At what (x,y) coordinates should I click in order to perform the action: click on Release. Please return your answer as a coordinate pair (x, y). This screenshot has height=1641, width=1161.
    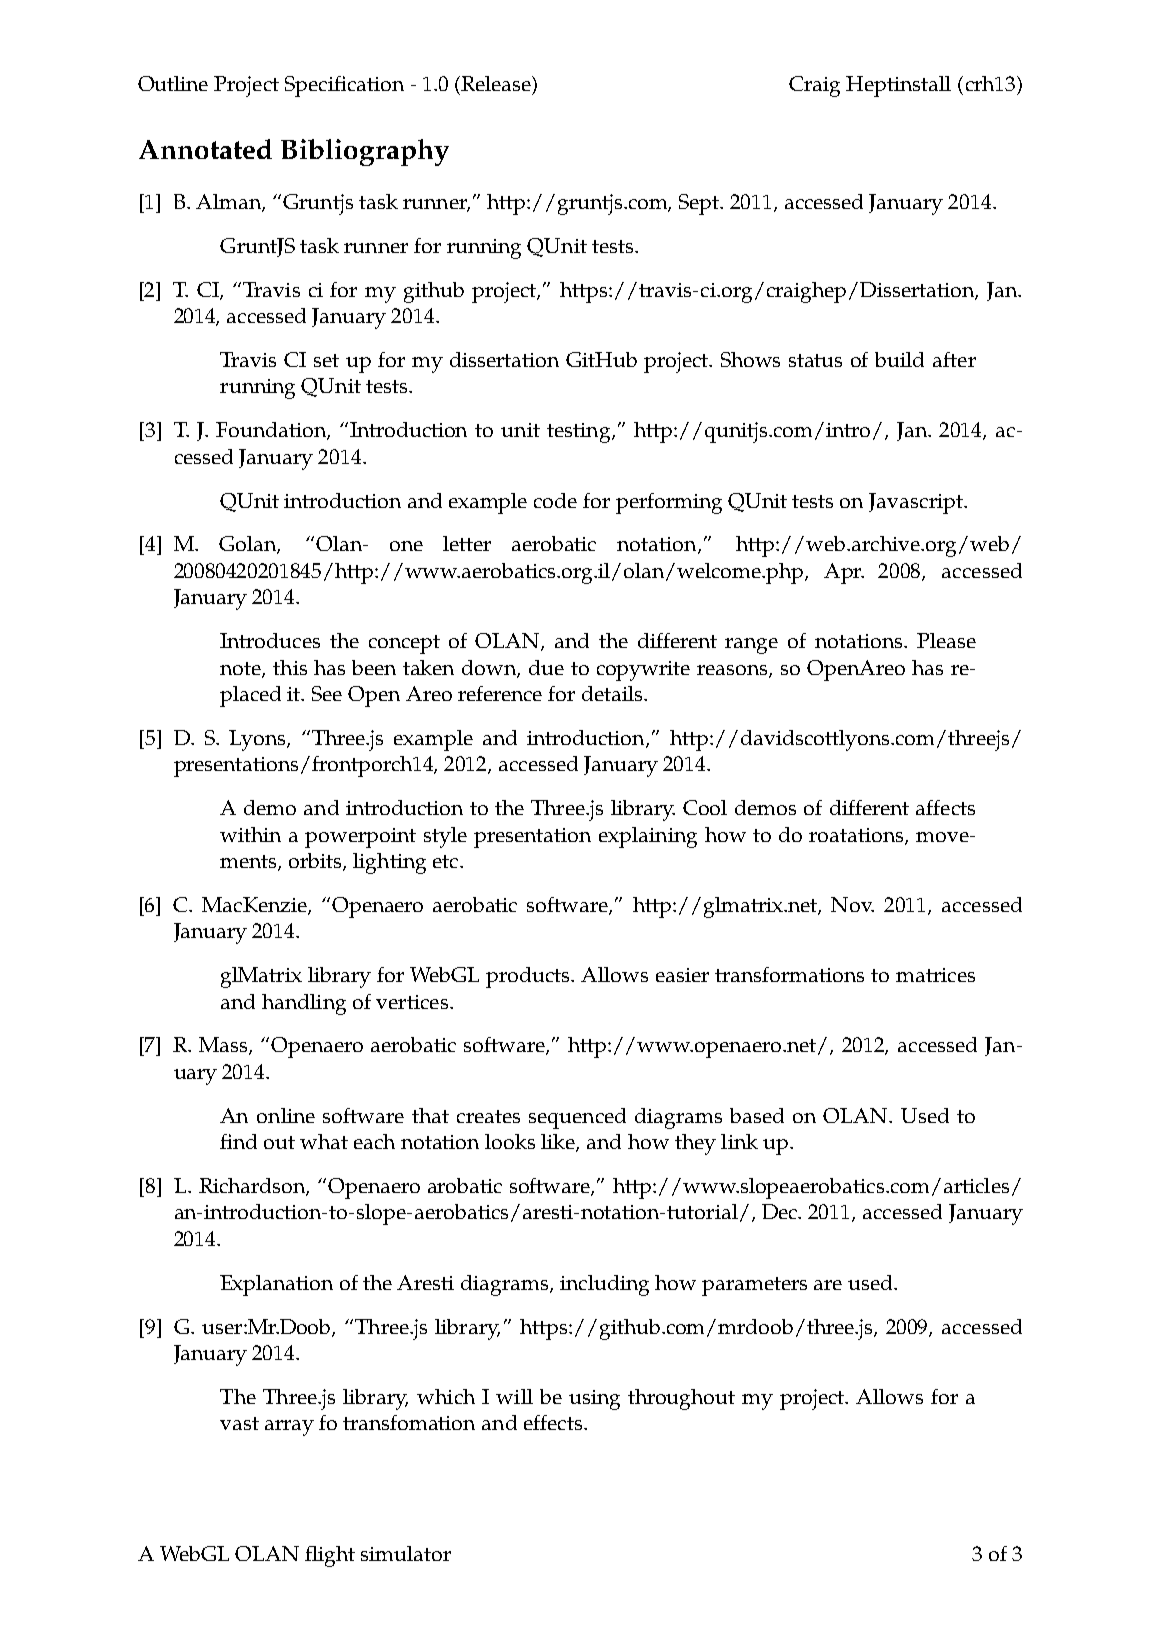
    Looking at the image, I should click on (496, 83).
